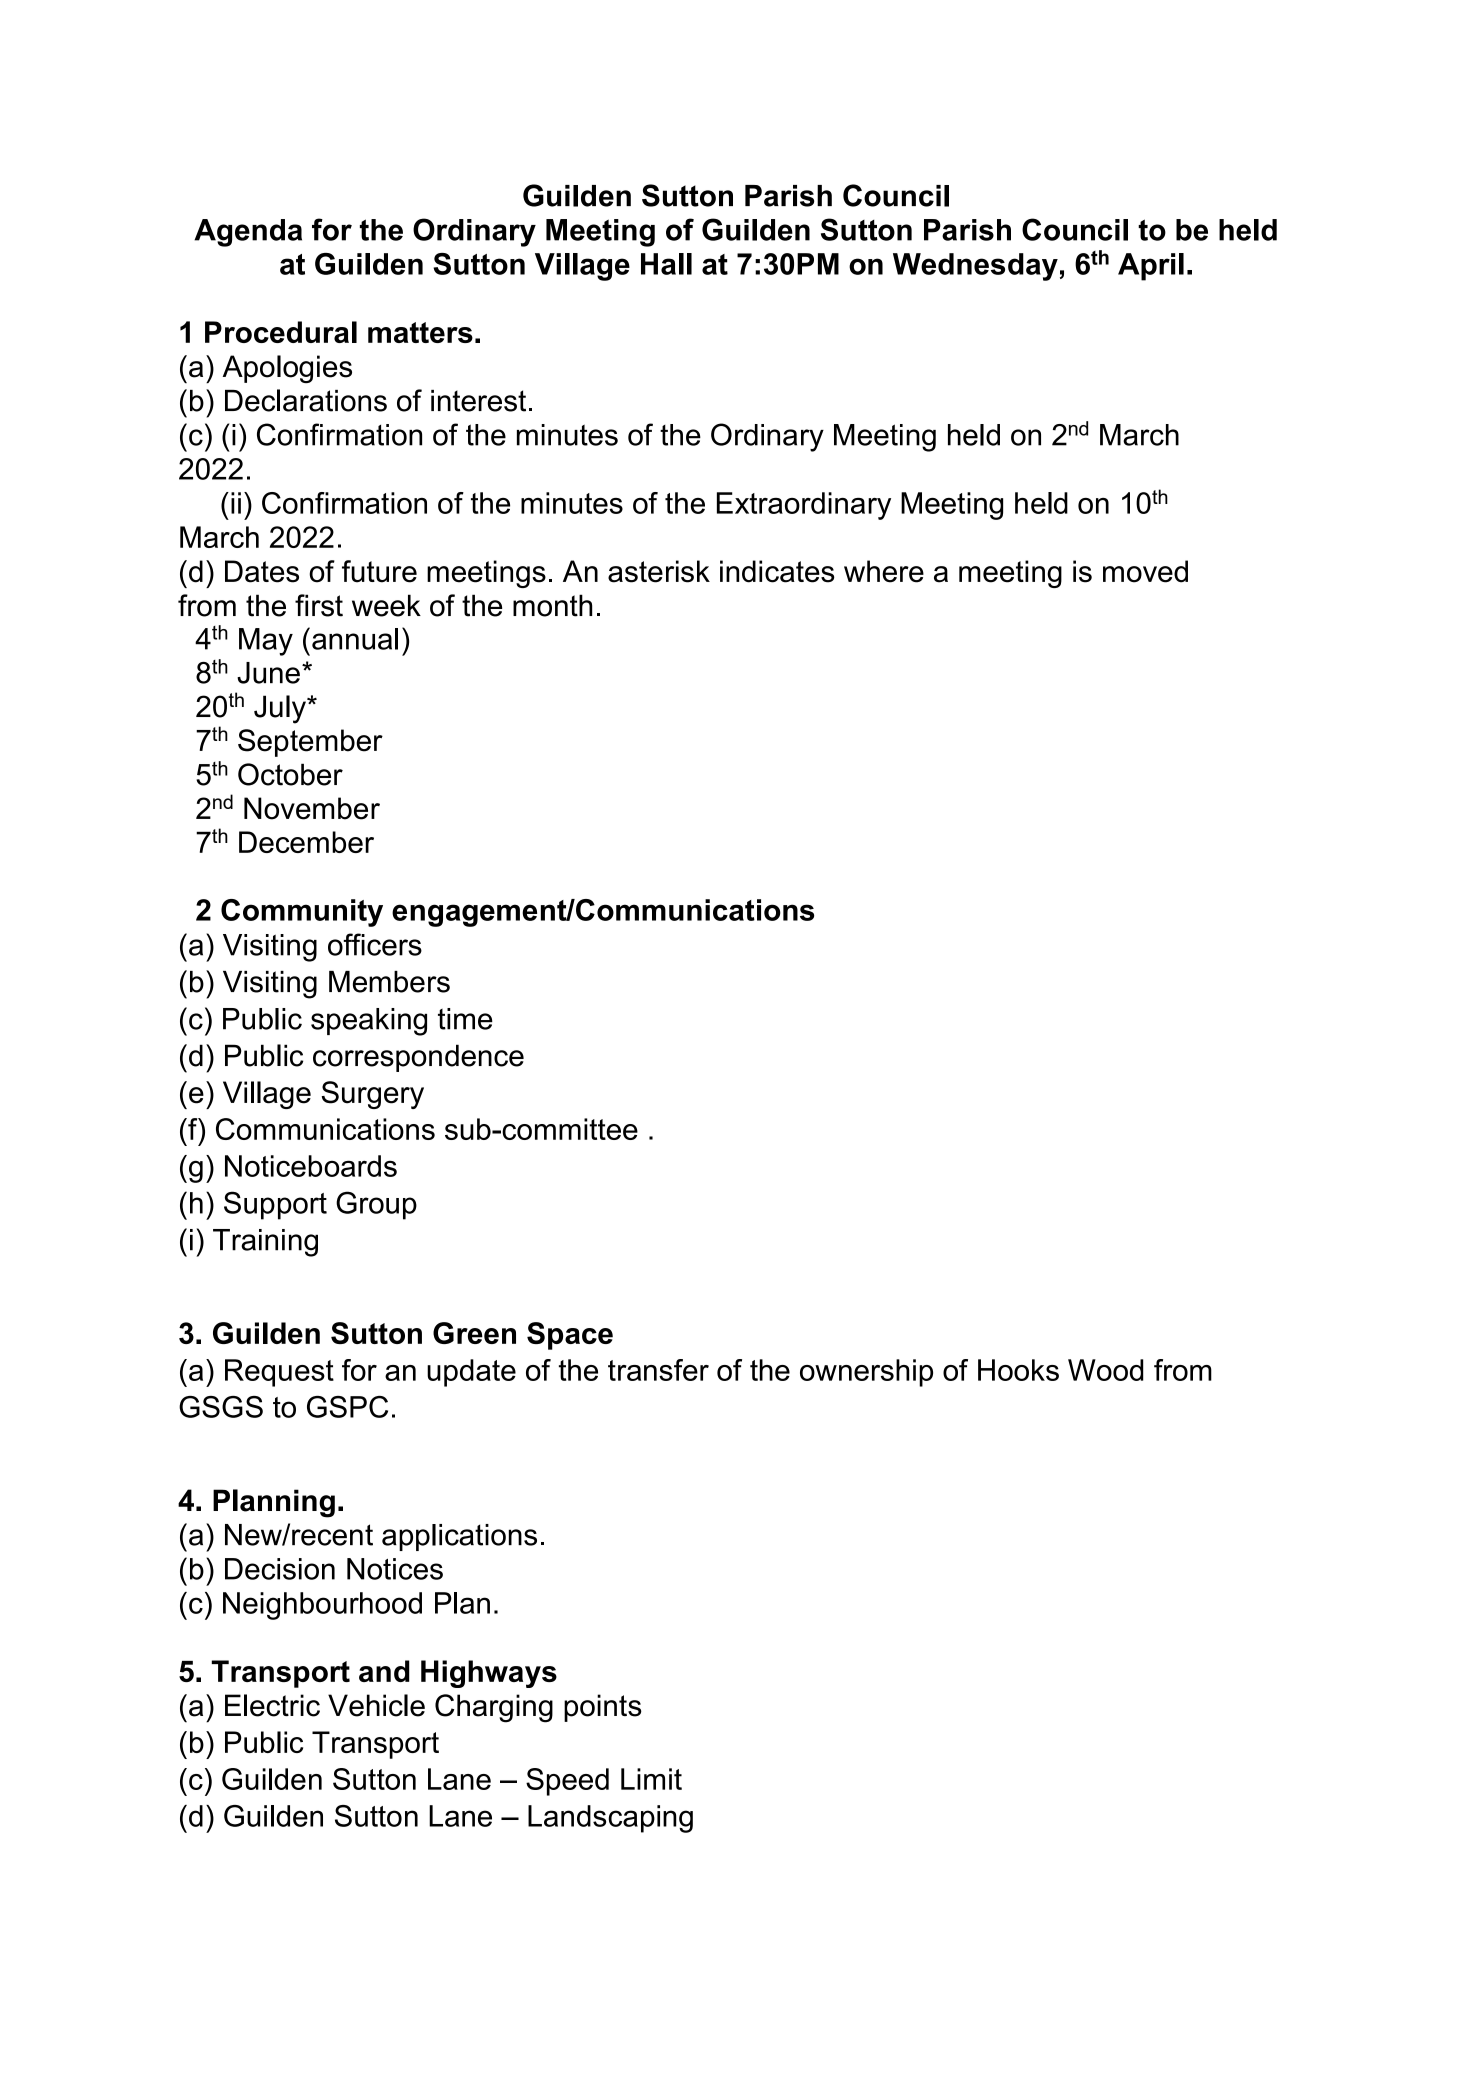  Describe the element at coordinates (666, 264) in the document. I see `Hall` at that location.
